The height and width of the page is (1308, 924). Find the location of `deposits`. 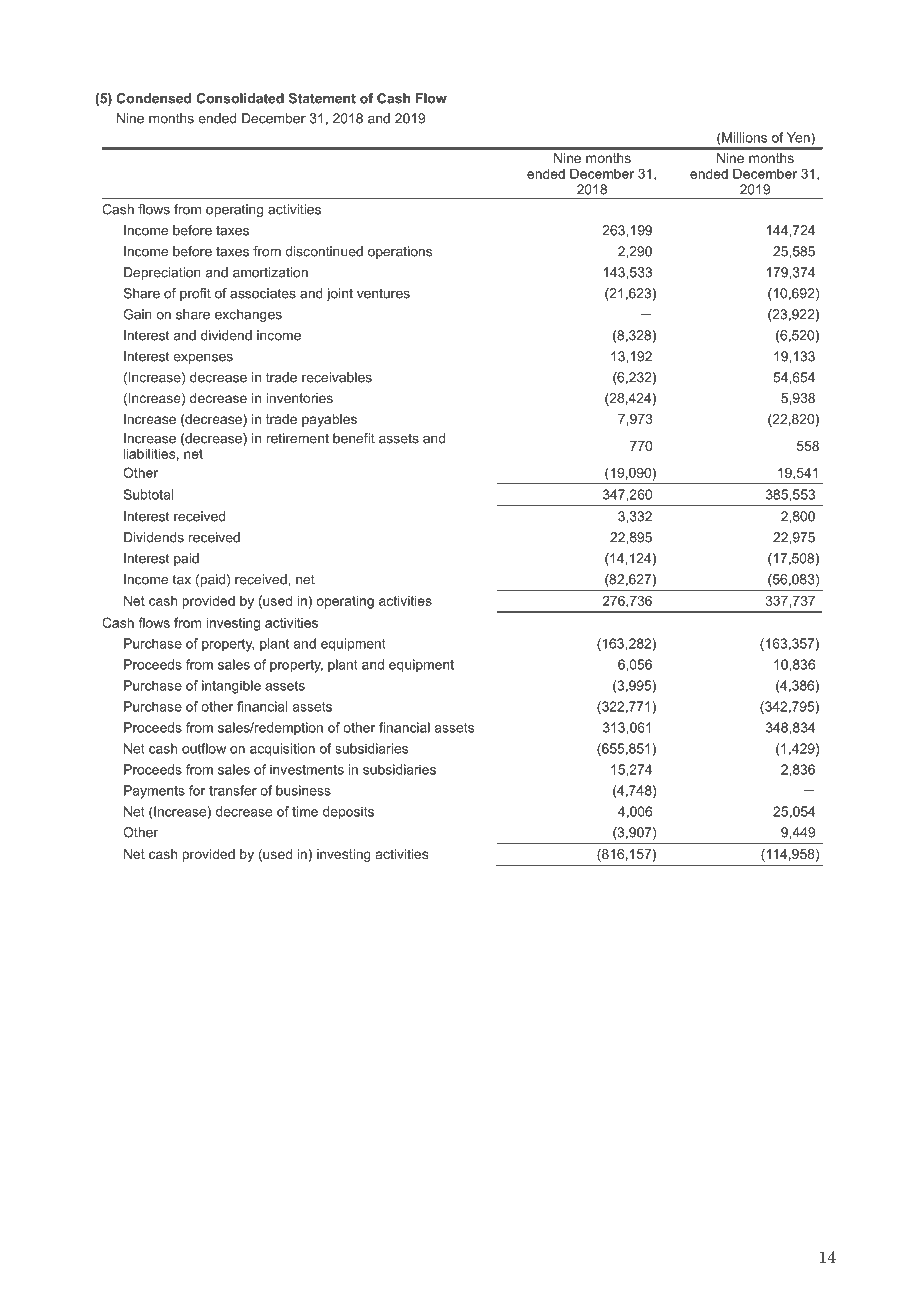

deposits is located at coordinates (348, 813).
